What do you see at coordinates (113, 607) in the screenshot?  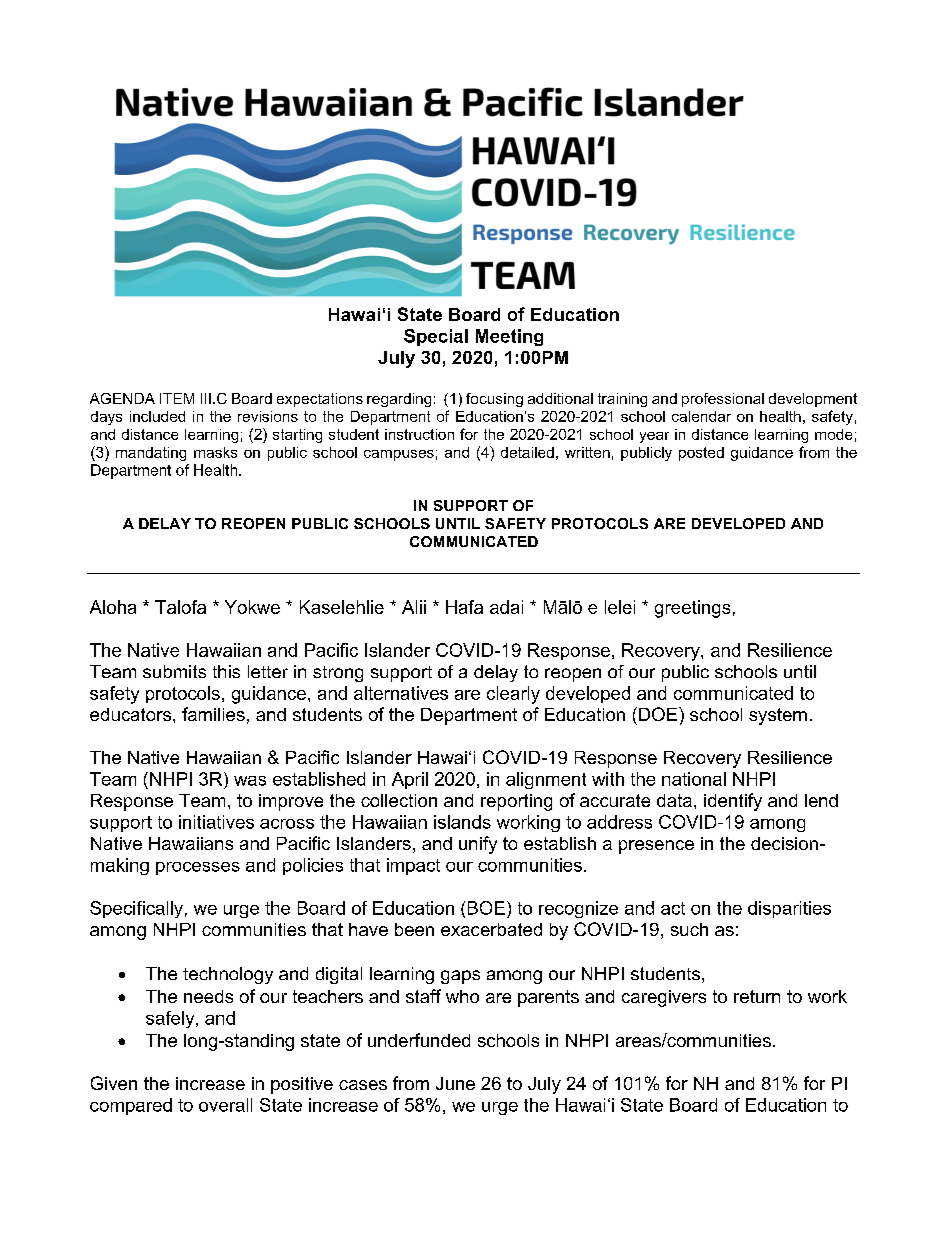 I see `Aloha` at bounding box center [113, 607].
